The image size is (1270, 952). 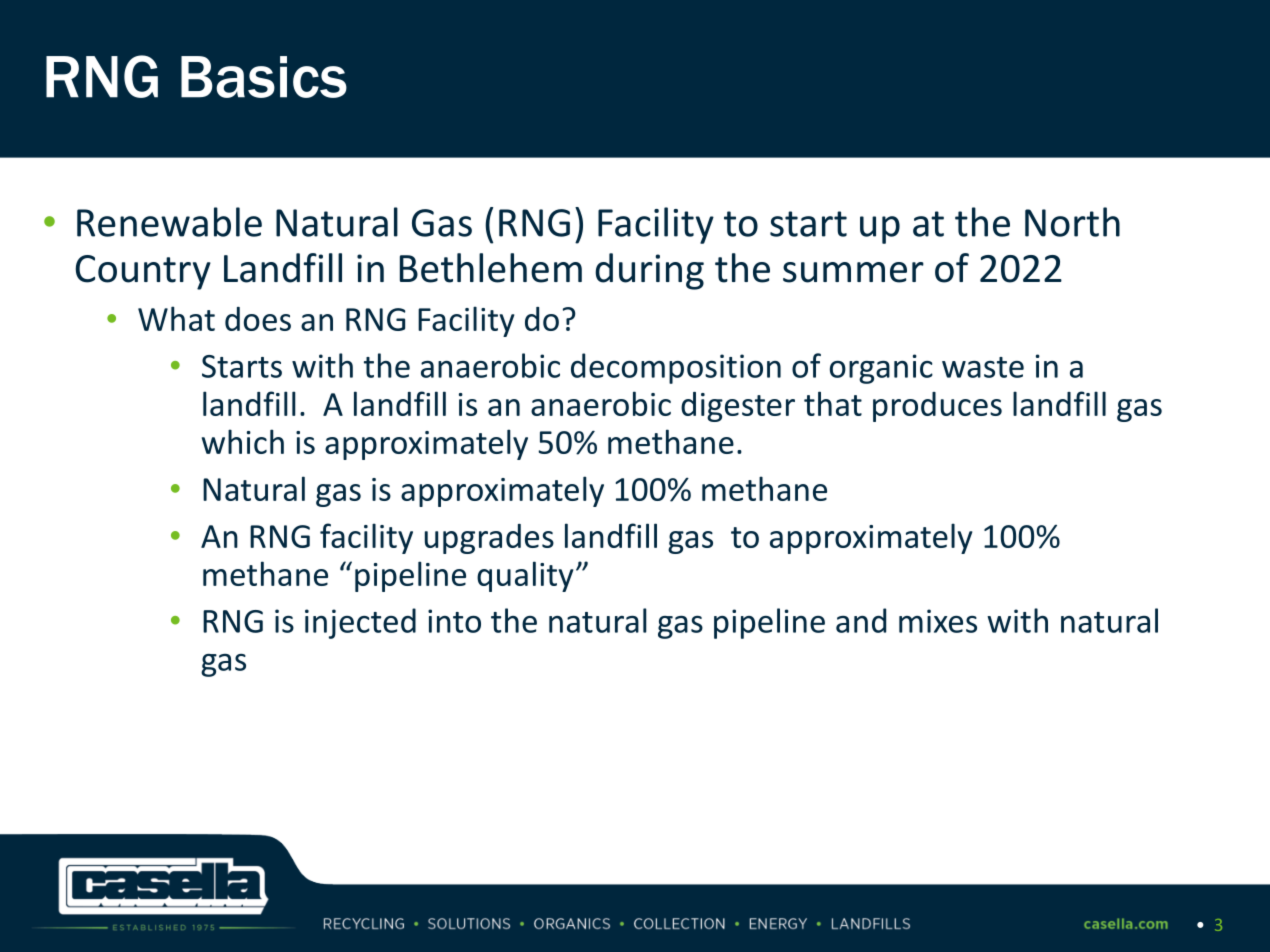 What do you see at coordinates (258, 319) in the screenshot?
I see `does` at bounding box center [258, 319].
